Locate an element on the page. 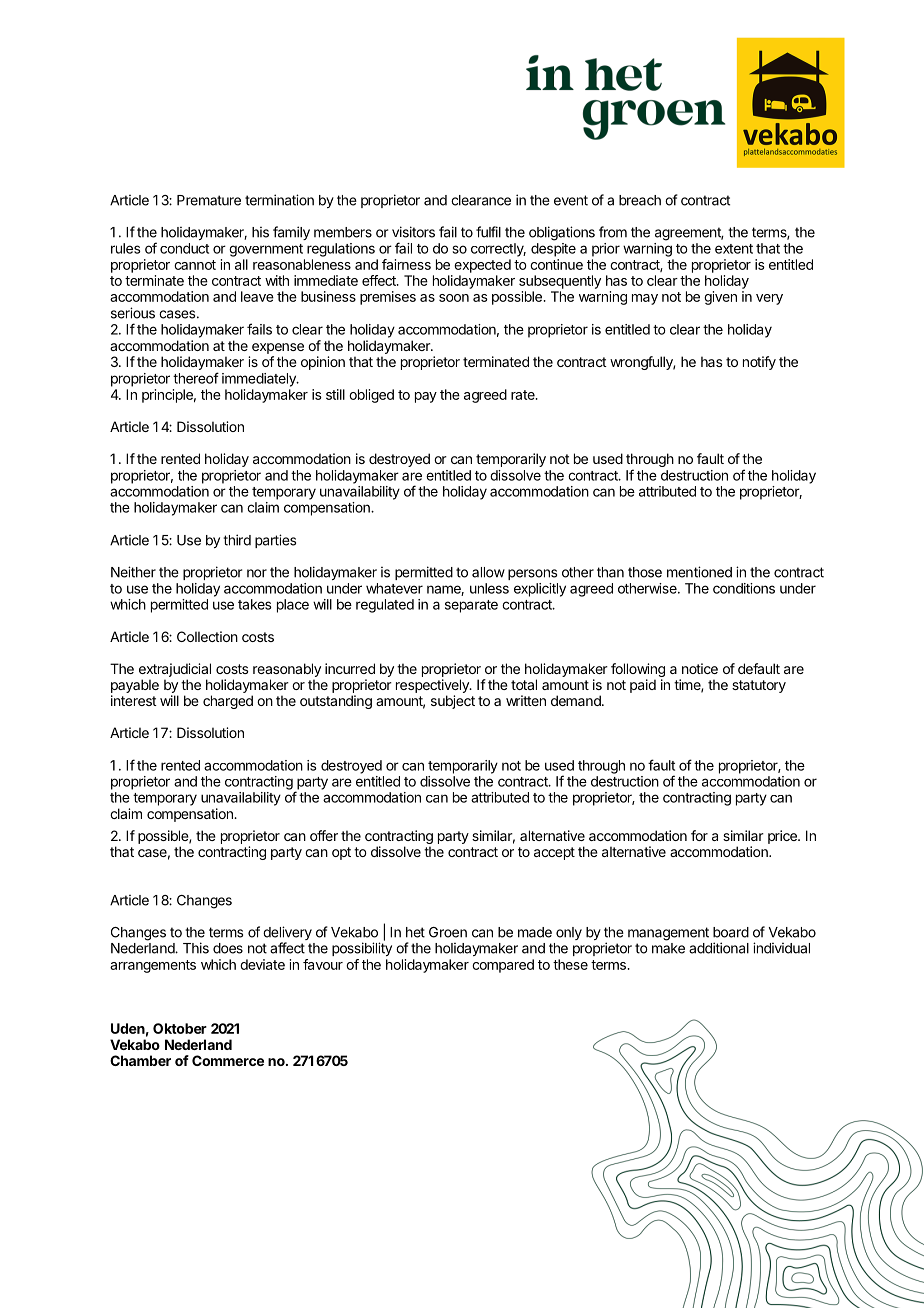 The image size is (924, 1308). for is located at coordinates (699, 835).
